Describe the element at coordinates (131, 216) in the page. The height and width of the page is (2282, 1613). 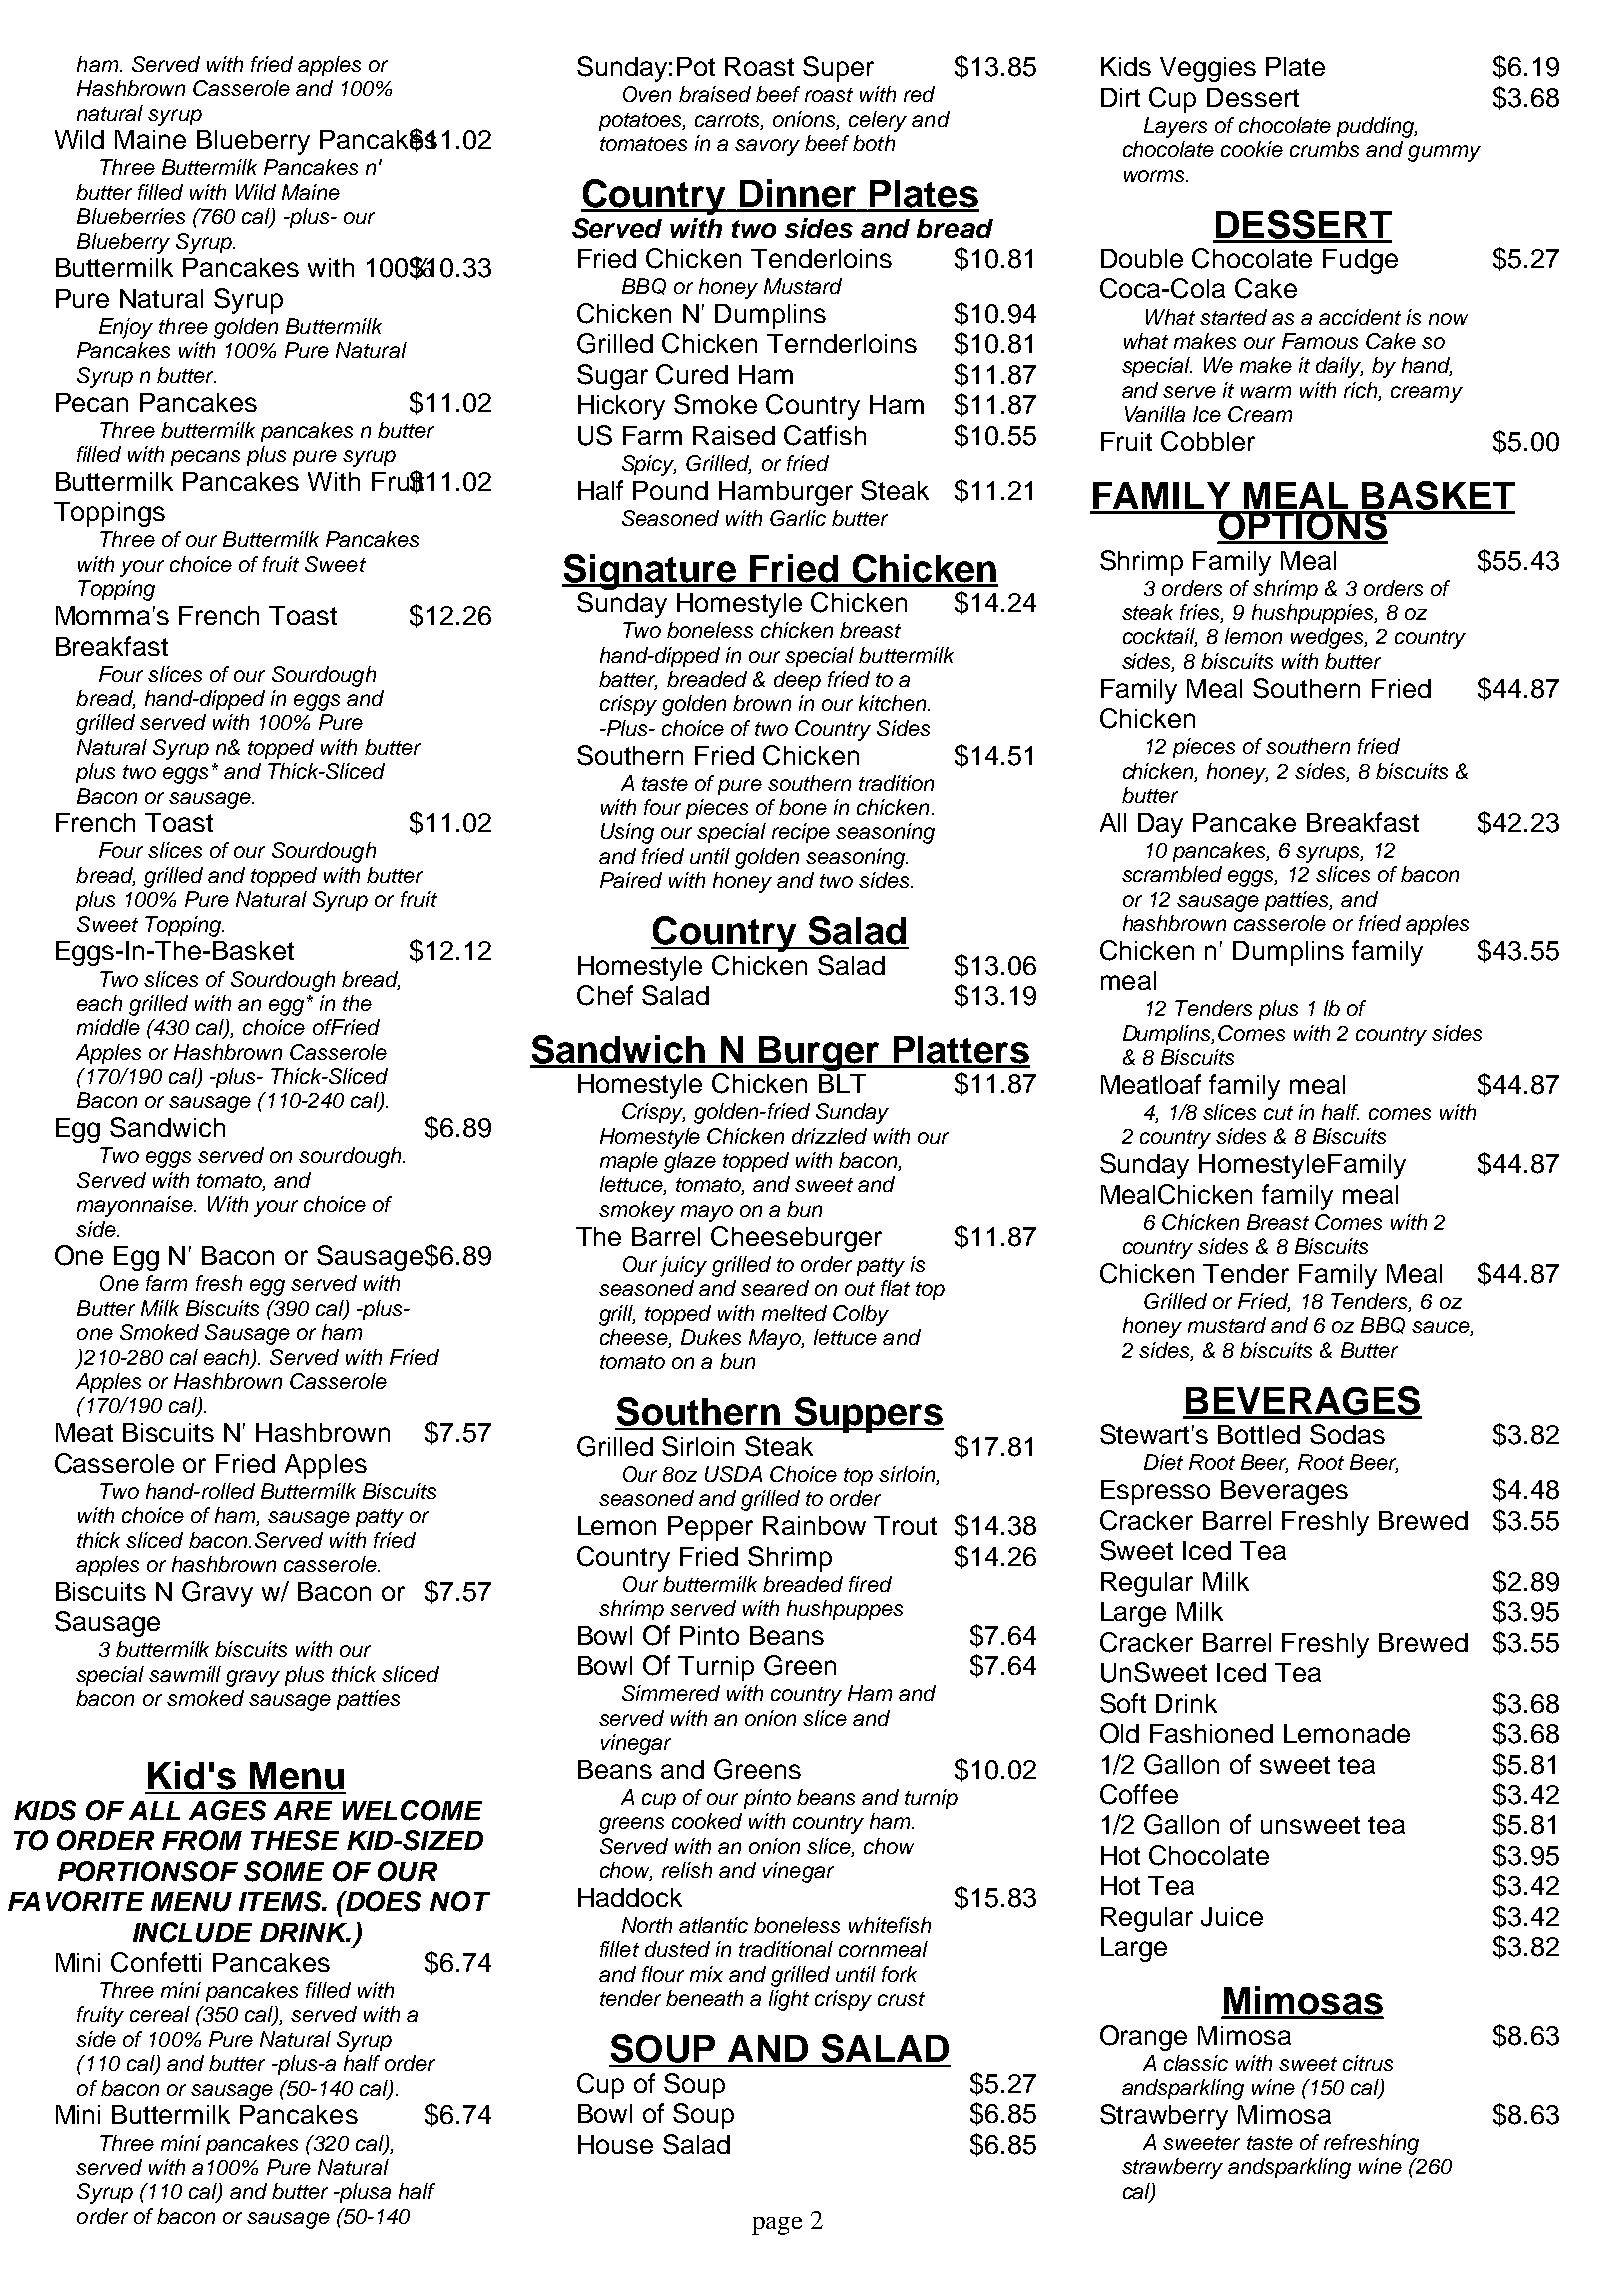
I see `Blueberries` at that location.
